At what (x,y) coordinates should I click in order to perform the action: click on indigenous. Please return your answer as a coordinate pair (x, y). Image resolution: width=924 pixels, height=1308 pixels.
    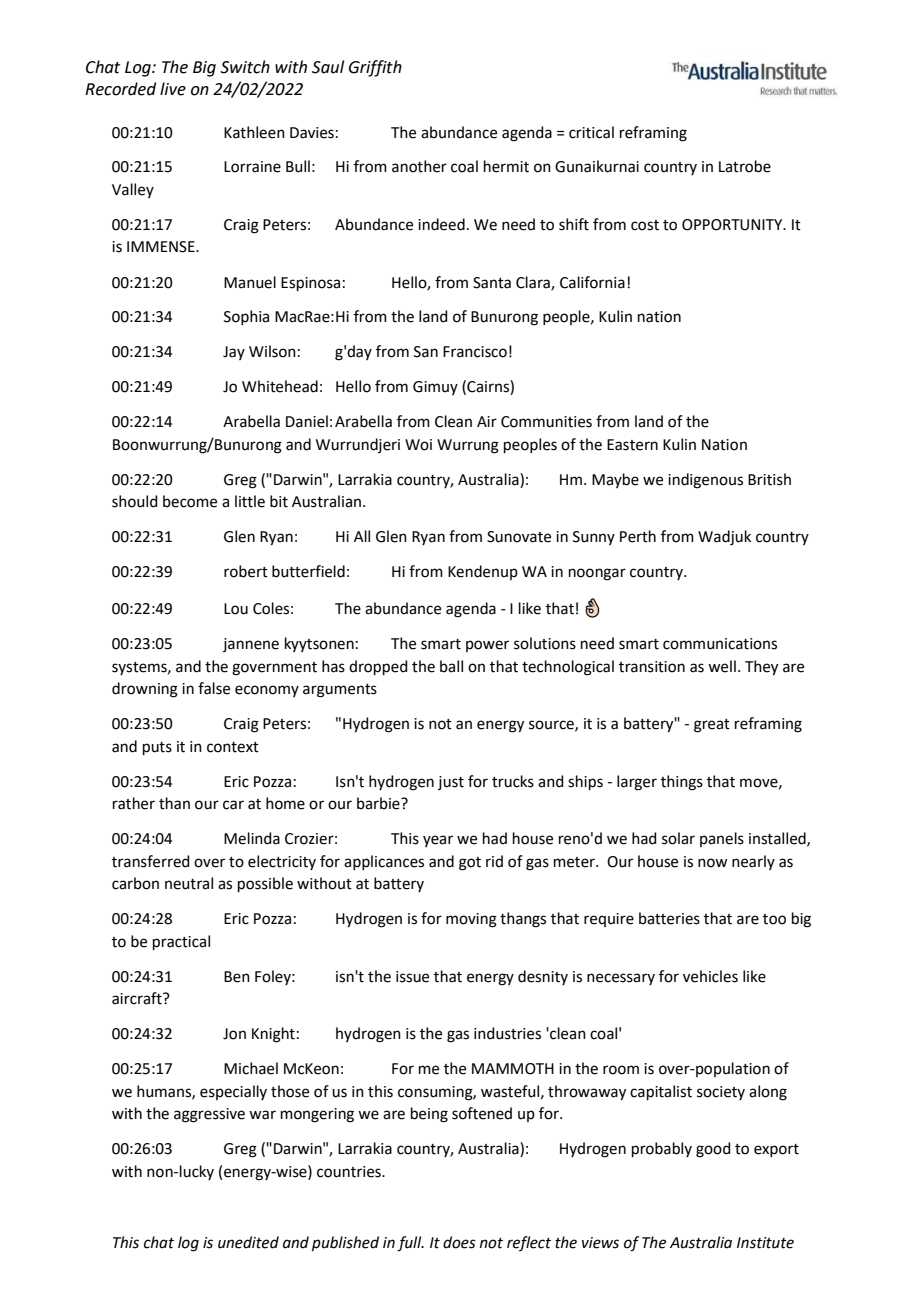
    Looking at the image, I should click on (705, 481).
